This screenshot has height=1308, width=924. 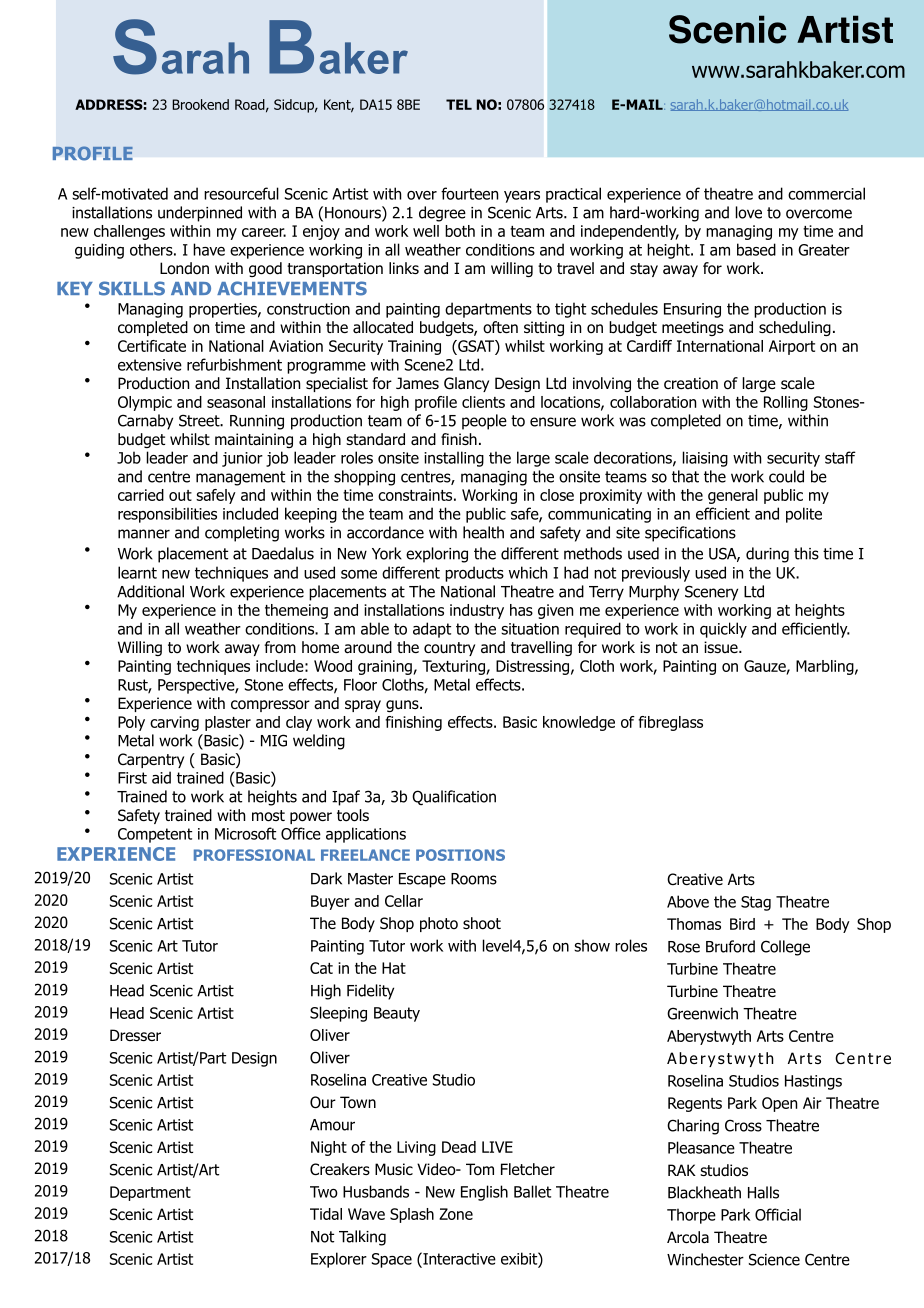 I want to click on Dresser, so click(x=135, y=1035).
